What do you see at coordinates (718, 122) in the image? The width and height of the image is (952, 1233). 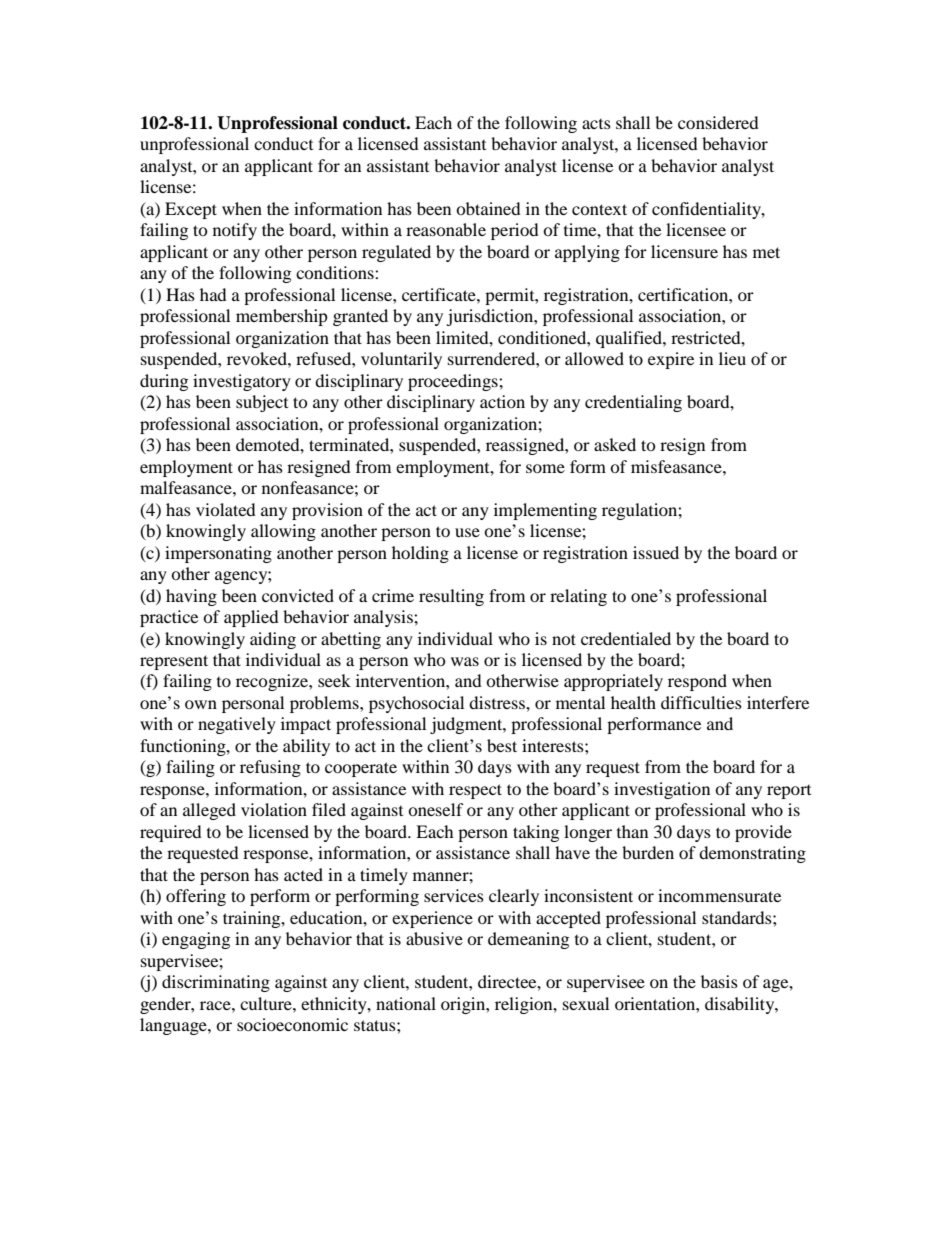 I see `considered` at bounding box center [718, 122].
